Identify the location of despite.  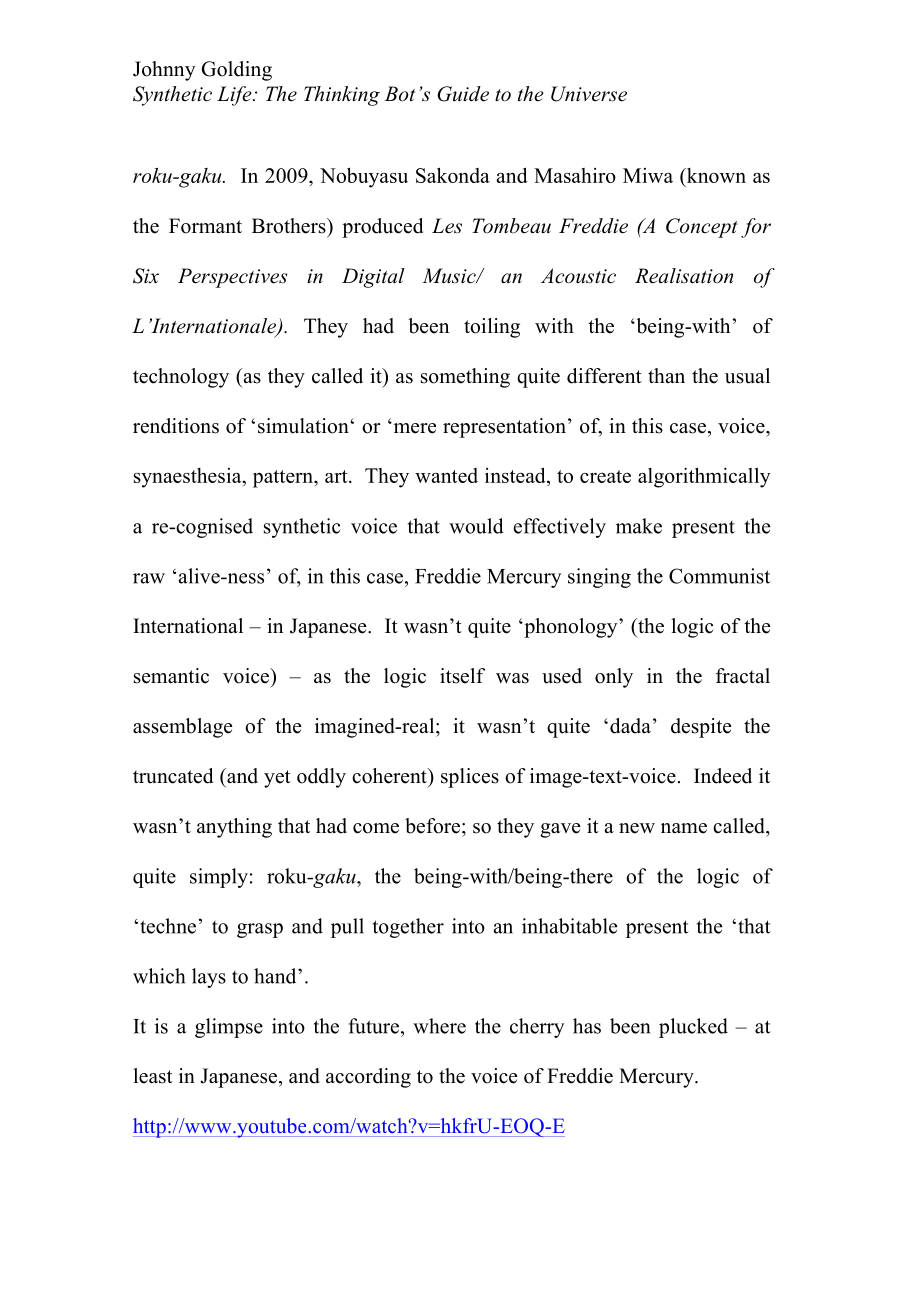
(701, 728).
